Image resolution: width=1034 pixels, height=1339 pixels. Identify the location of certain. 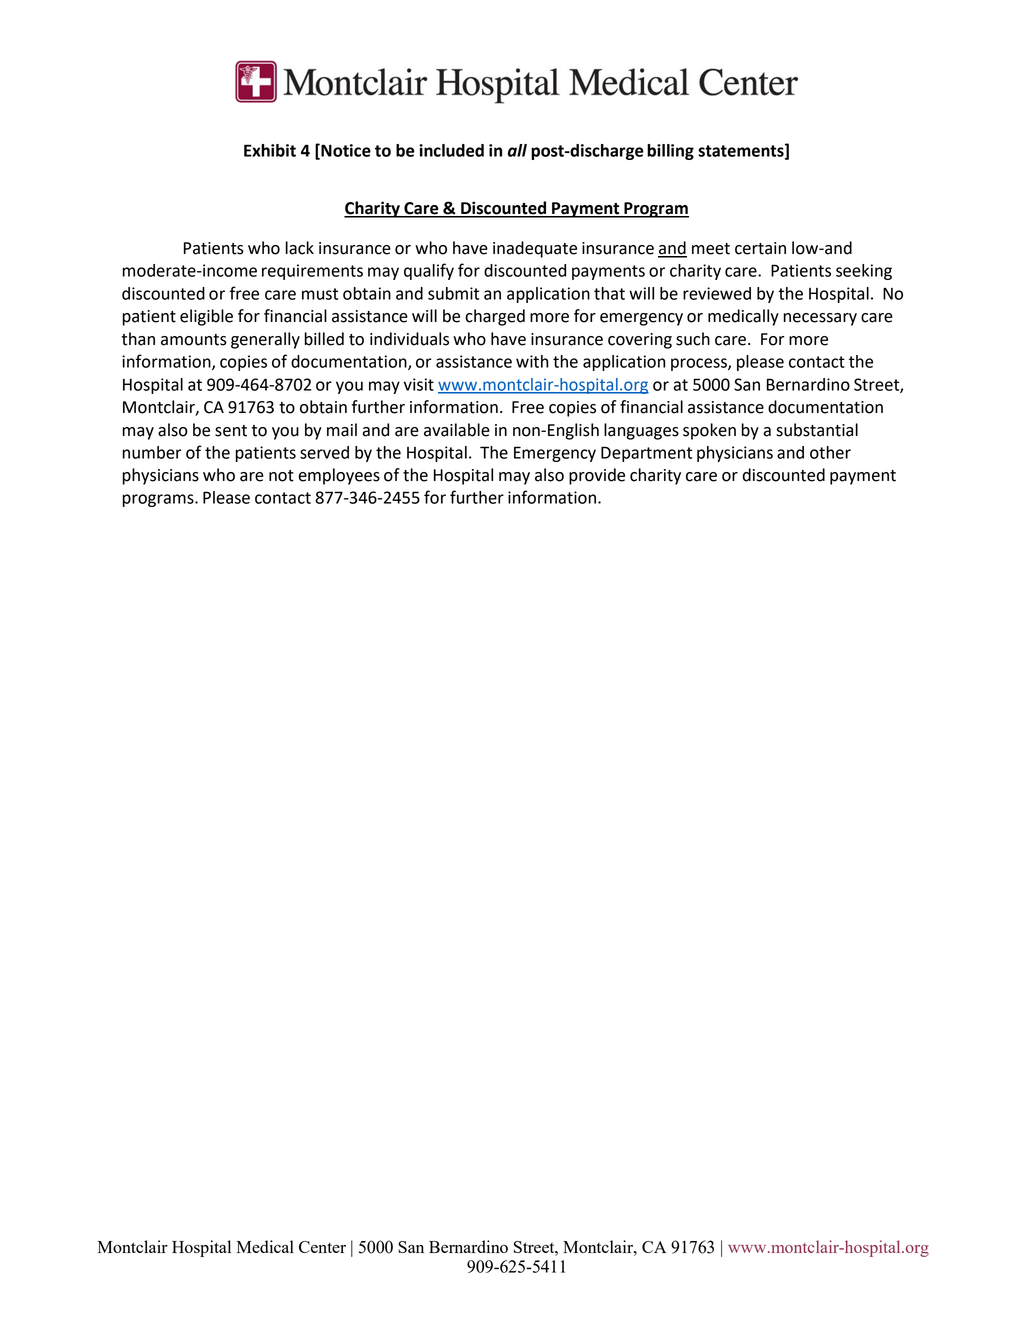
(760, 248).
